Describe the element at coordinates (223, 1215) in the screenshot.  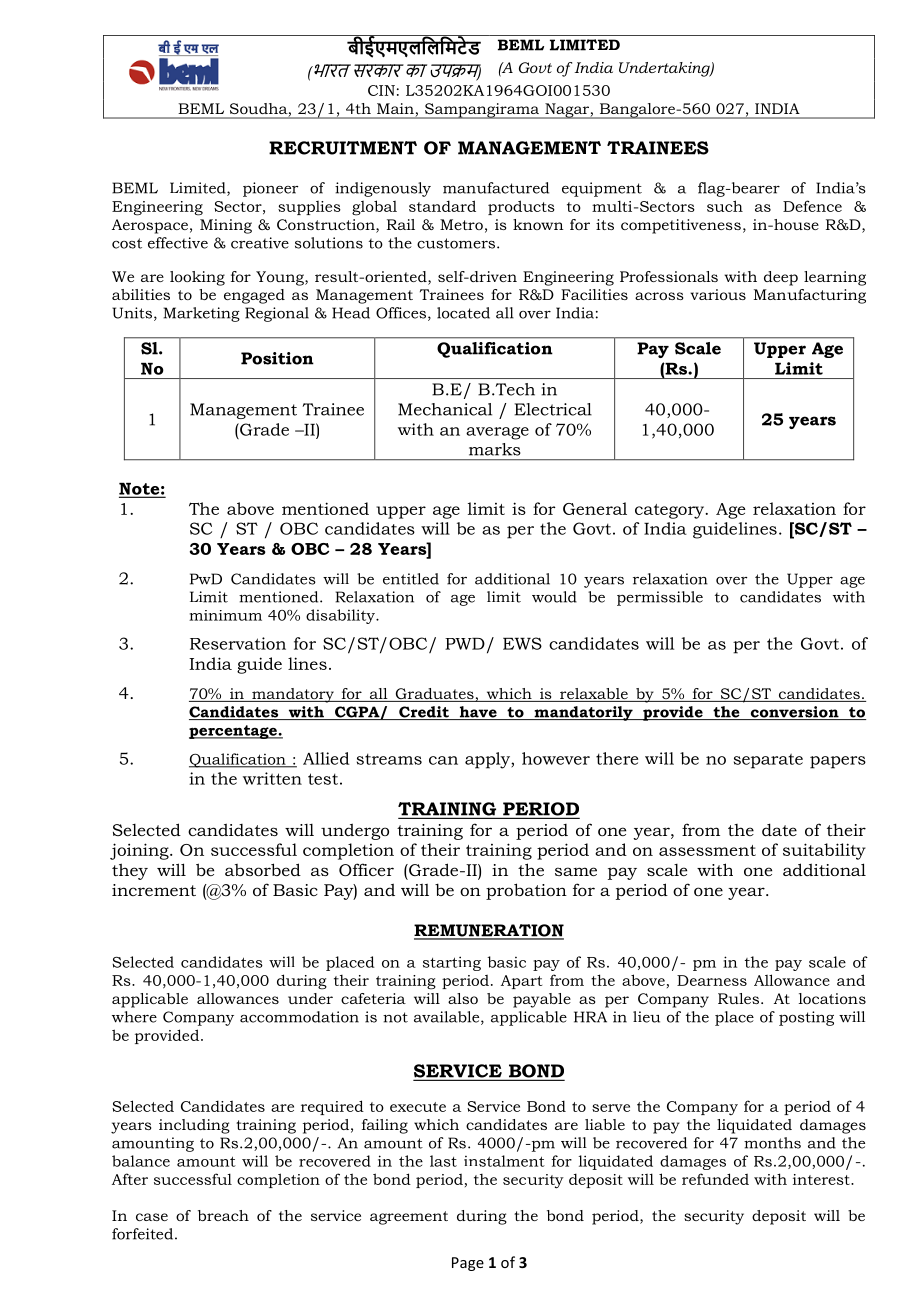
I see `breach` at that location.
